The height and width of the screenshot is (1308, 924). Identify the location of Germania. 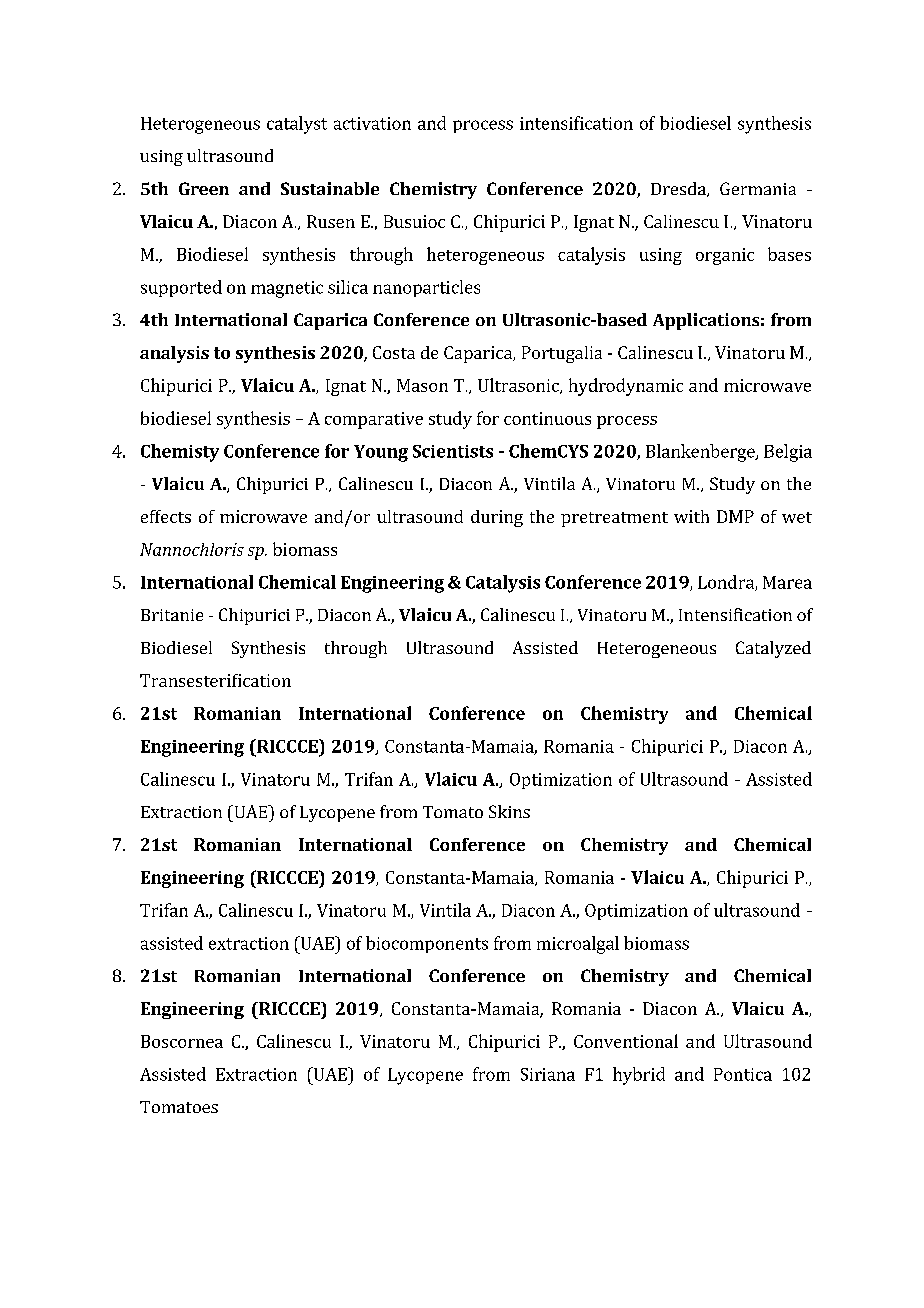
(758, 188).
